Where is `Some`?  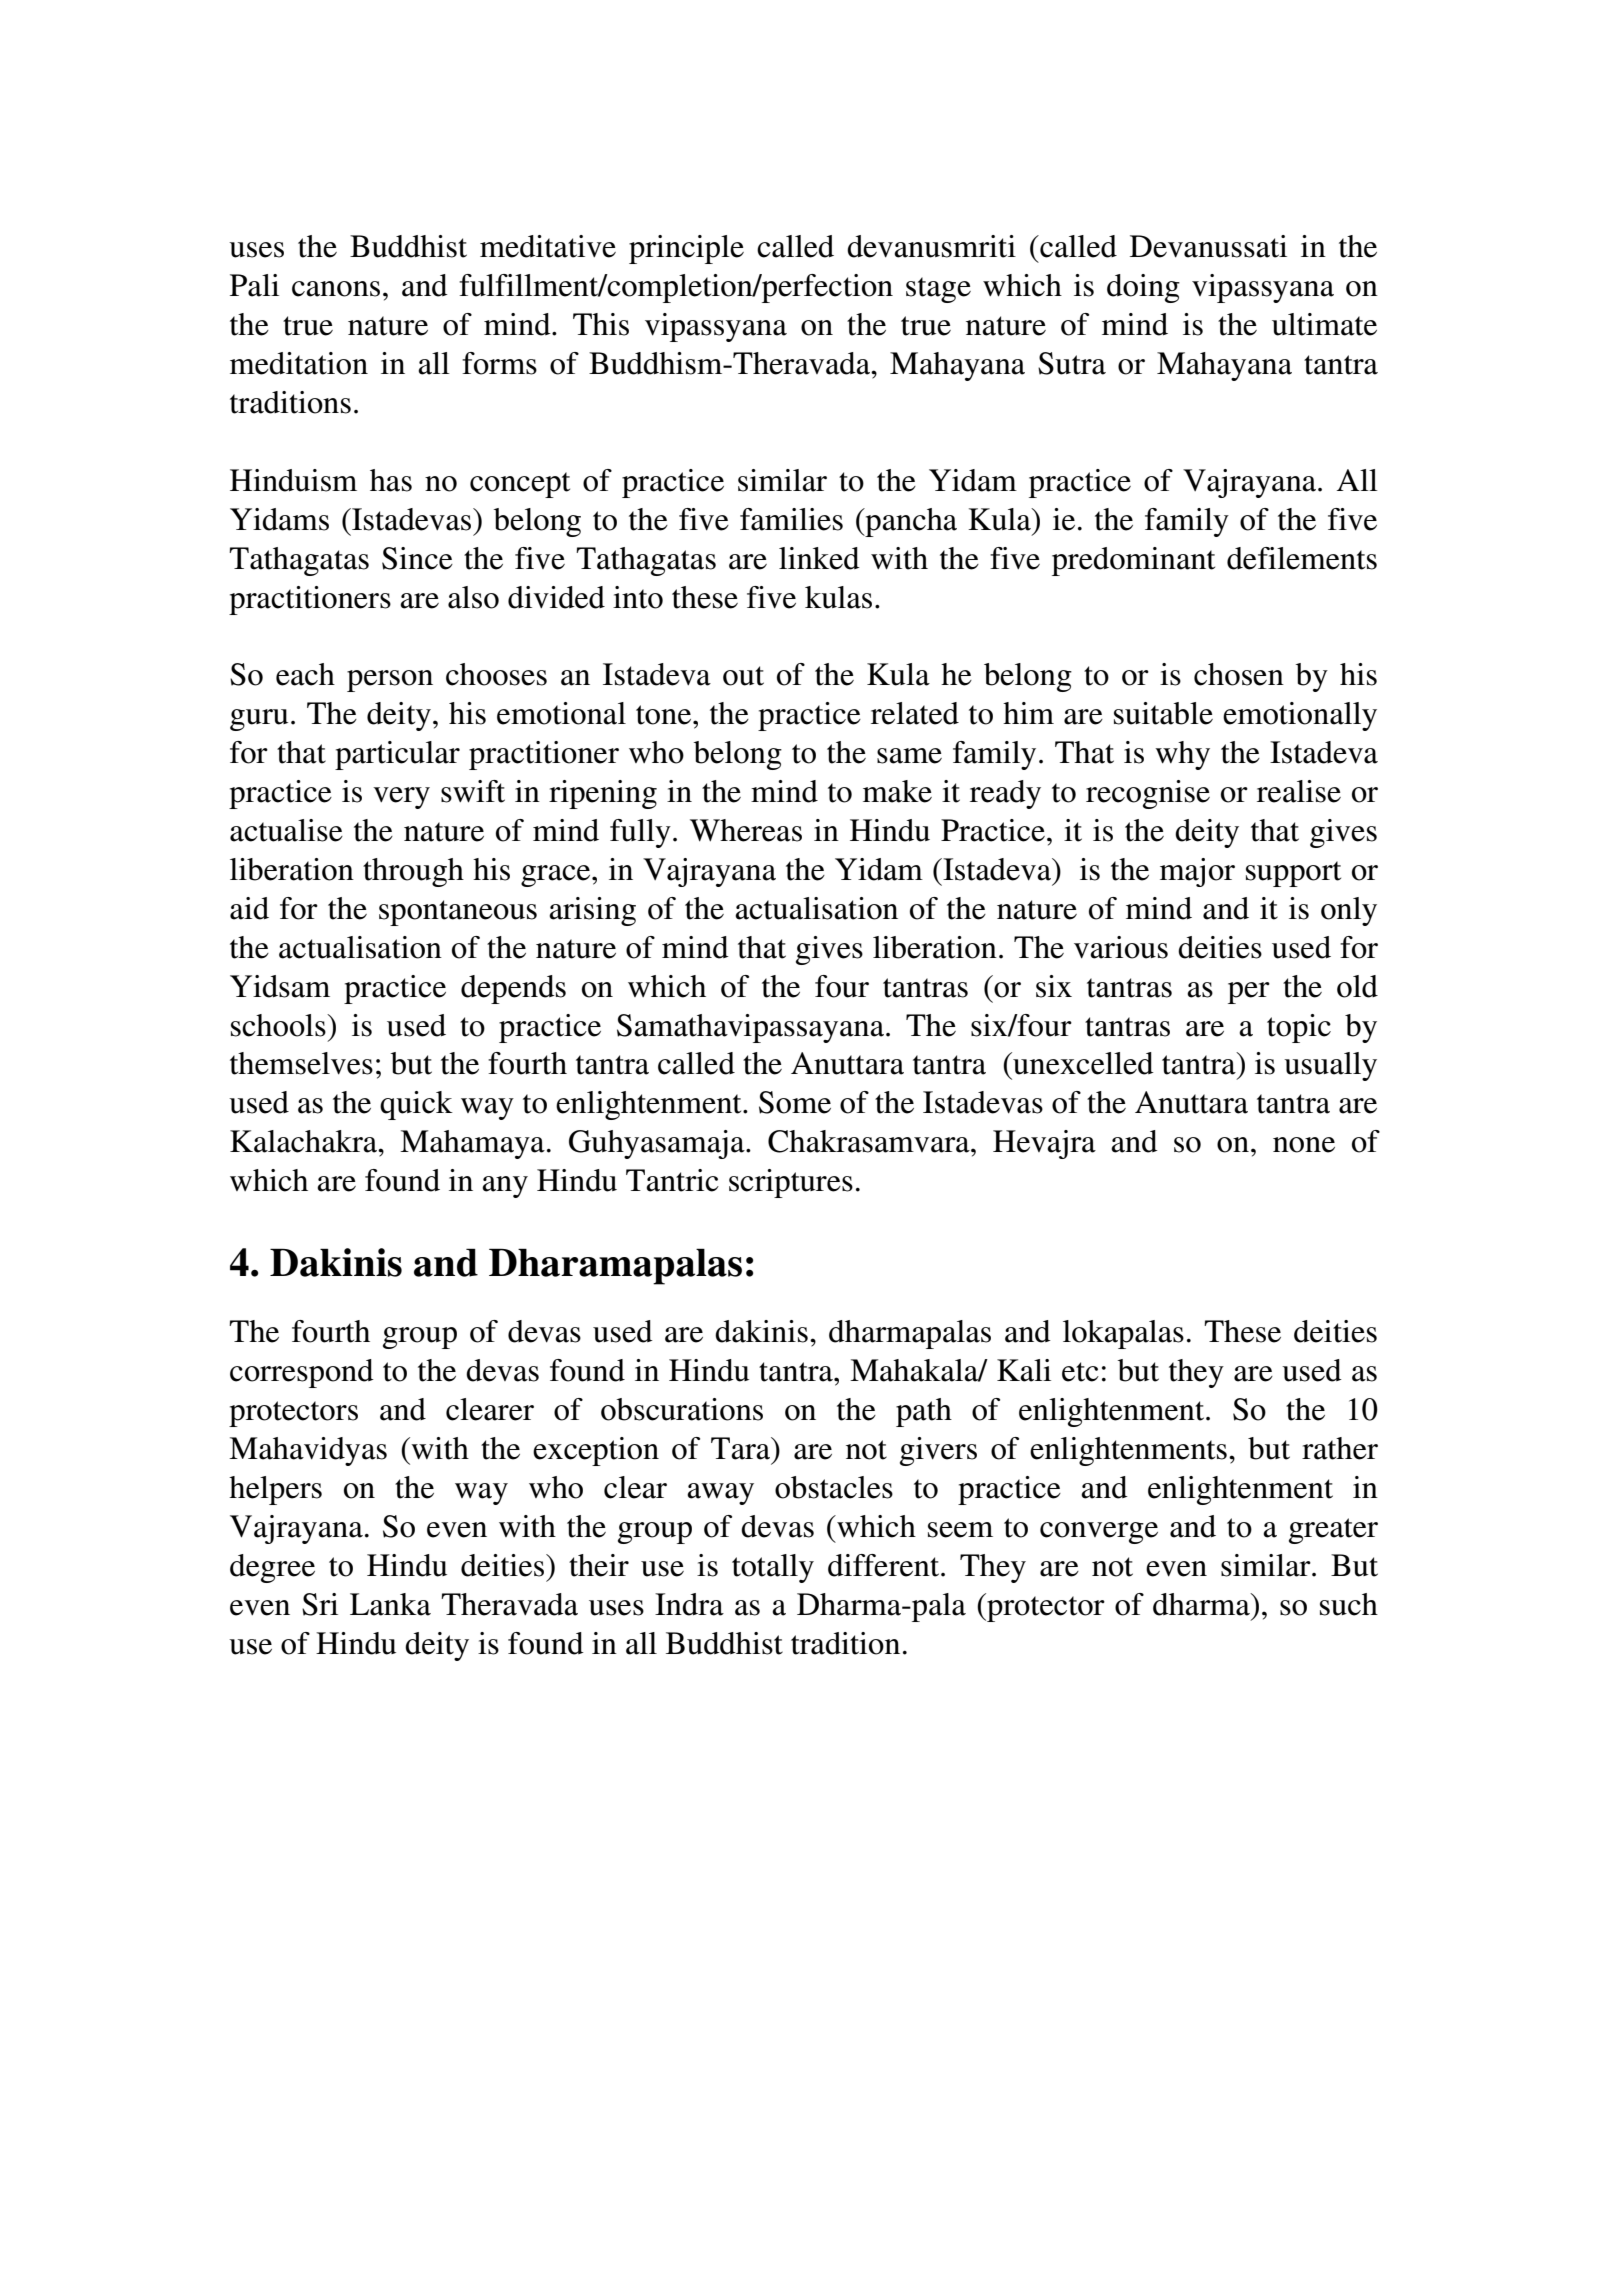
Some is located at coordinates (795, 1102).
